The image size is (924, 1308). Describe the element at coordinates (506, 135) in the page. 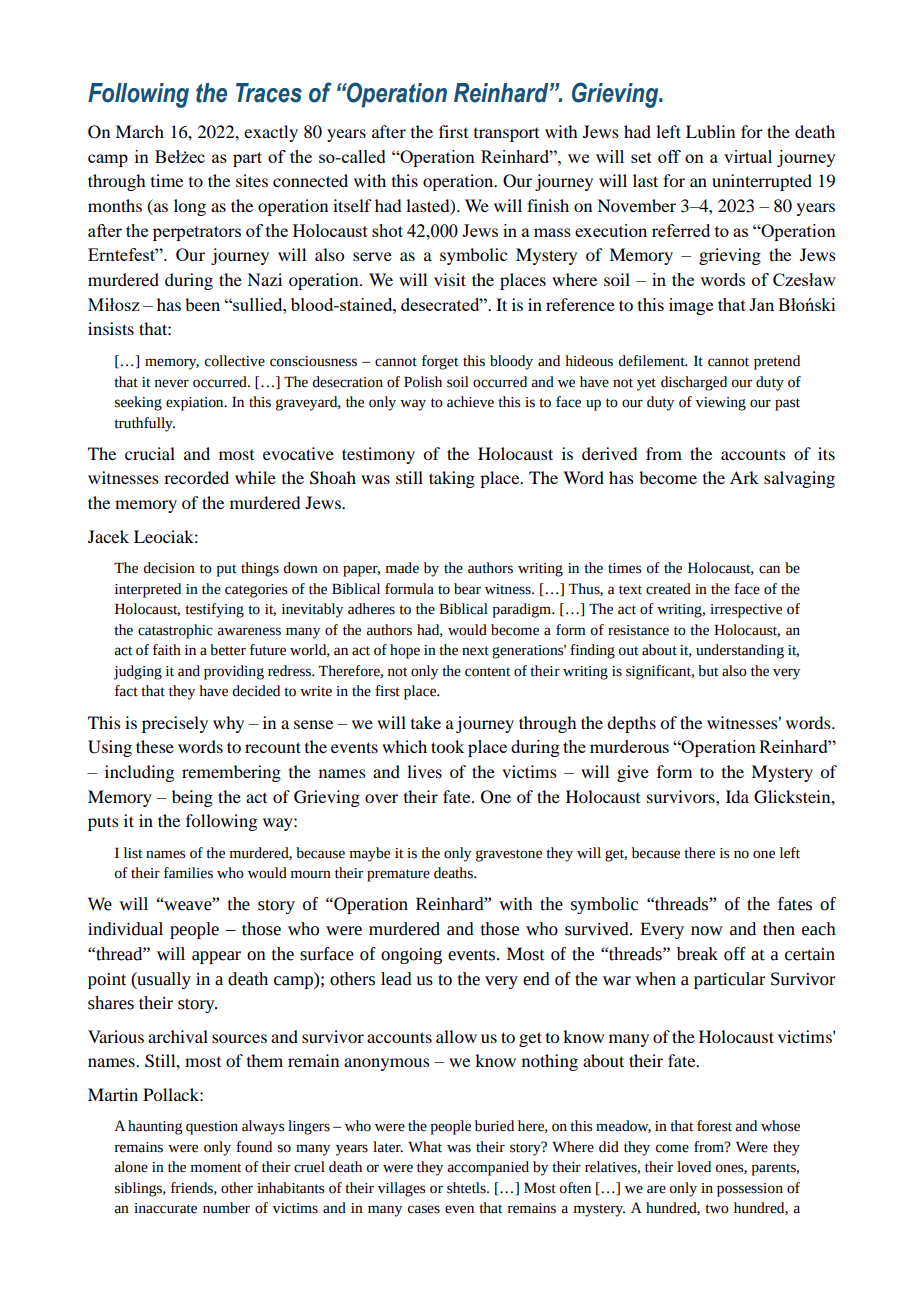

I see `transport` at that location.
